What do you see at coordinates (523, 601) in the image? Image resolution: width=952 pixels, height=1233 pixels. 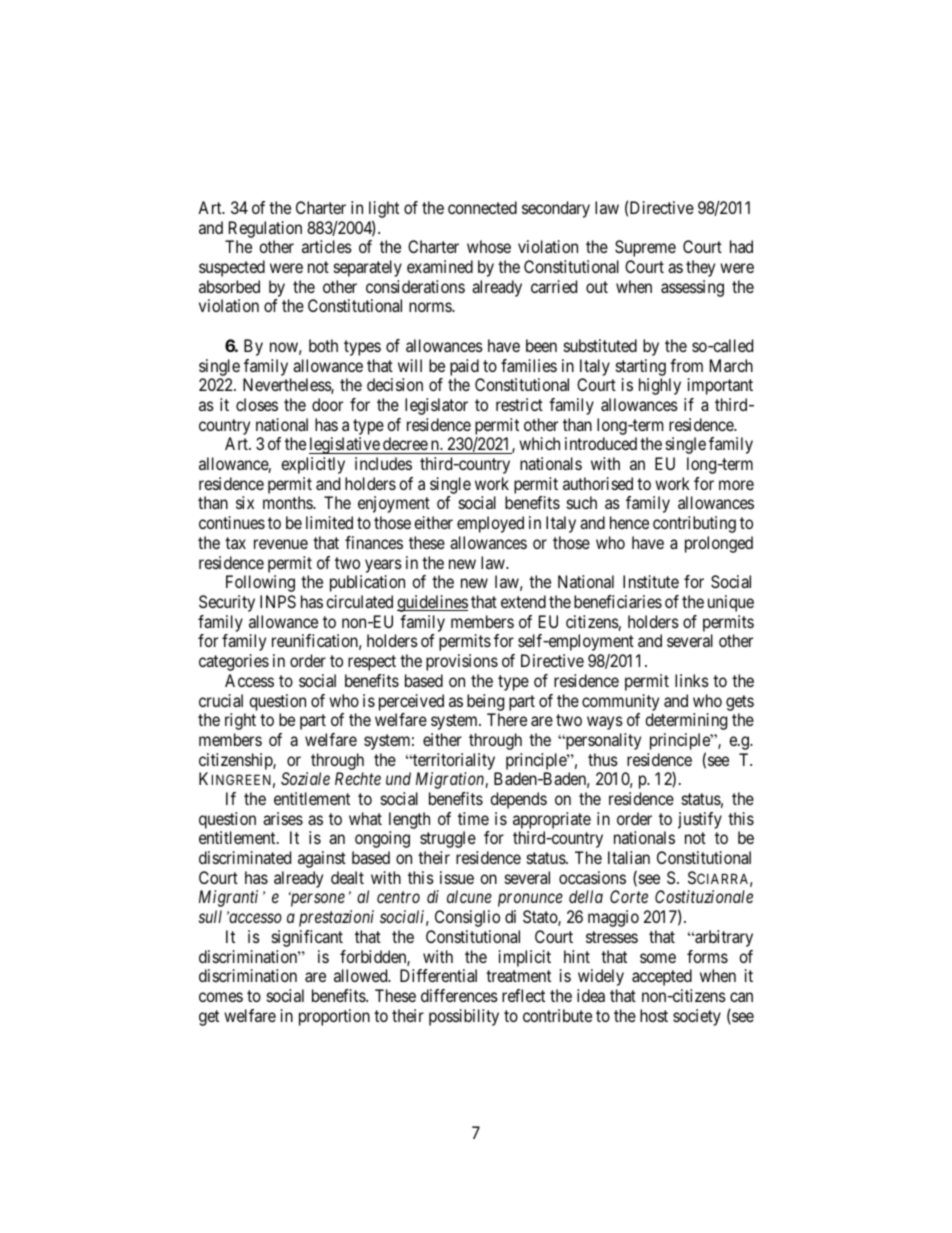 I see `extend` at bounding box center [523, 601].
